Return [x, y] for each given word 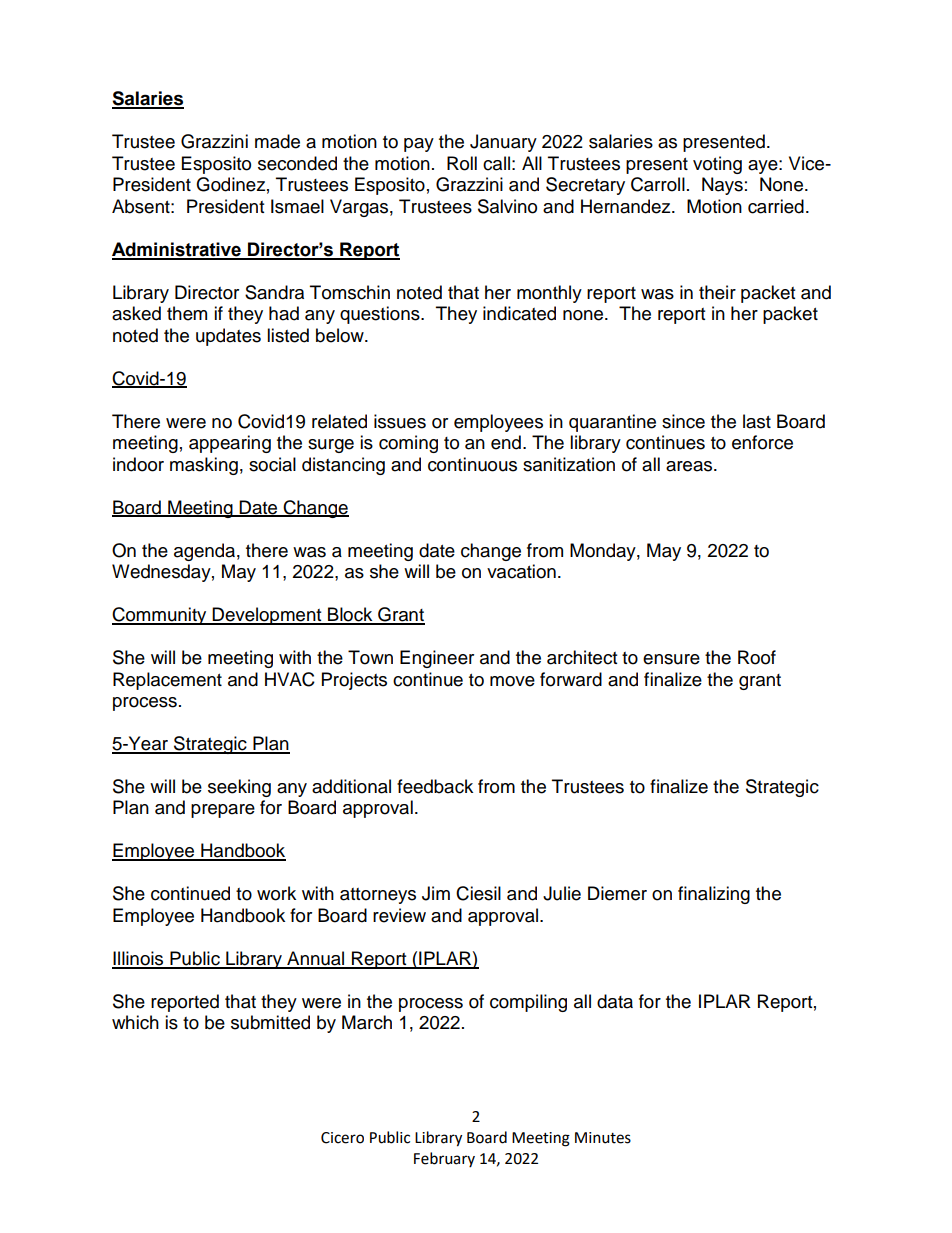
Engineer [437, 659]
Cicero [342, 1138]
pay [419, 145]
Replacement [167, 681]
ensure [671, 659]
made [277, 141]
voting [717, 165]
